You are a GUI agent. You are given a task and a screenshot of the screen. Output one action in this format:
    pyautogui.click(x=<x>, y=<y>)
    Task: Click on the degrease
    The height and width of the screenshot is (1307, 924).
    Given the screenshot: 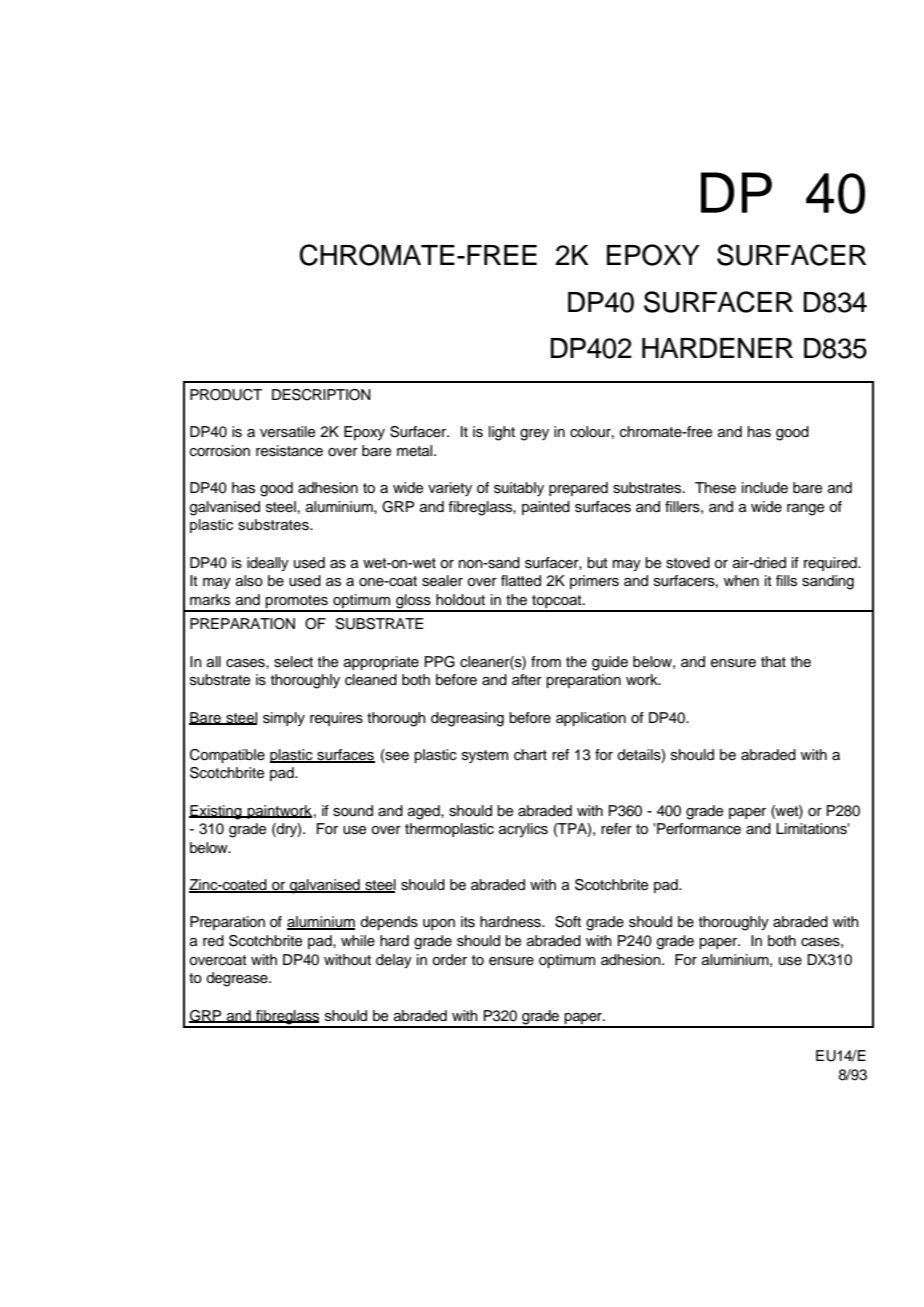 What is the action you would take?
    pyautogui.click(x=238, y=979)
